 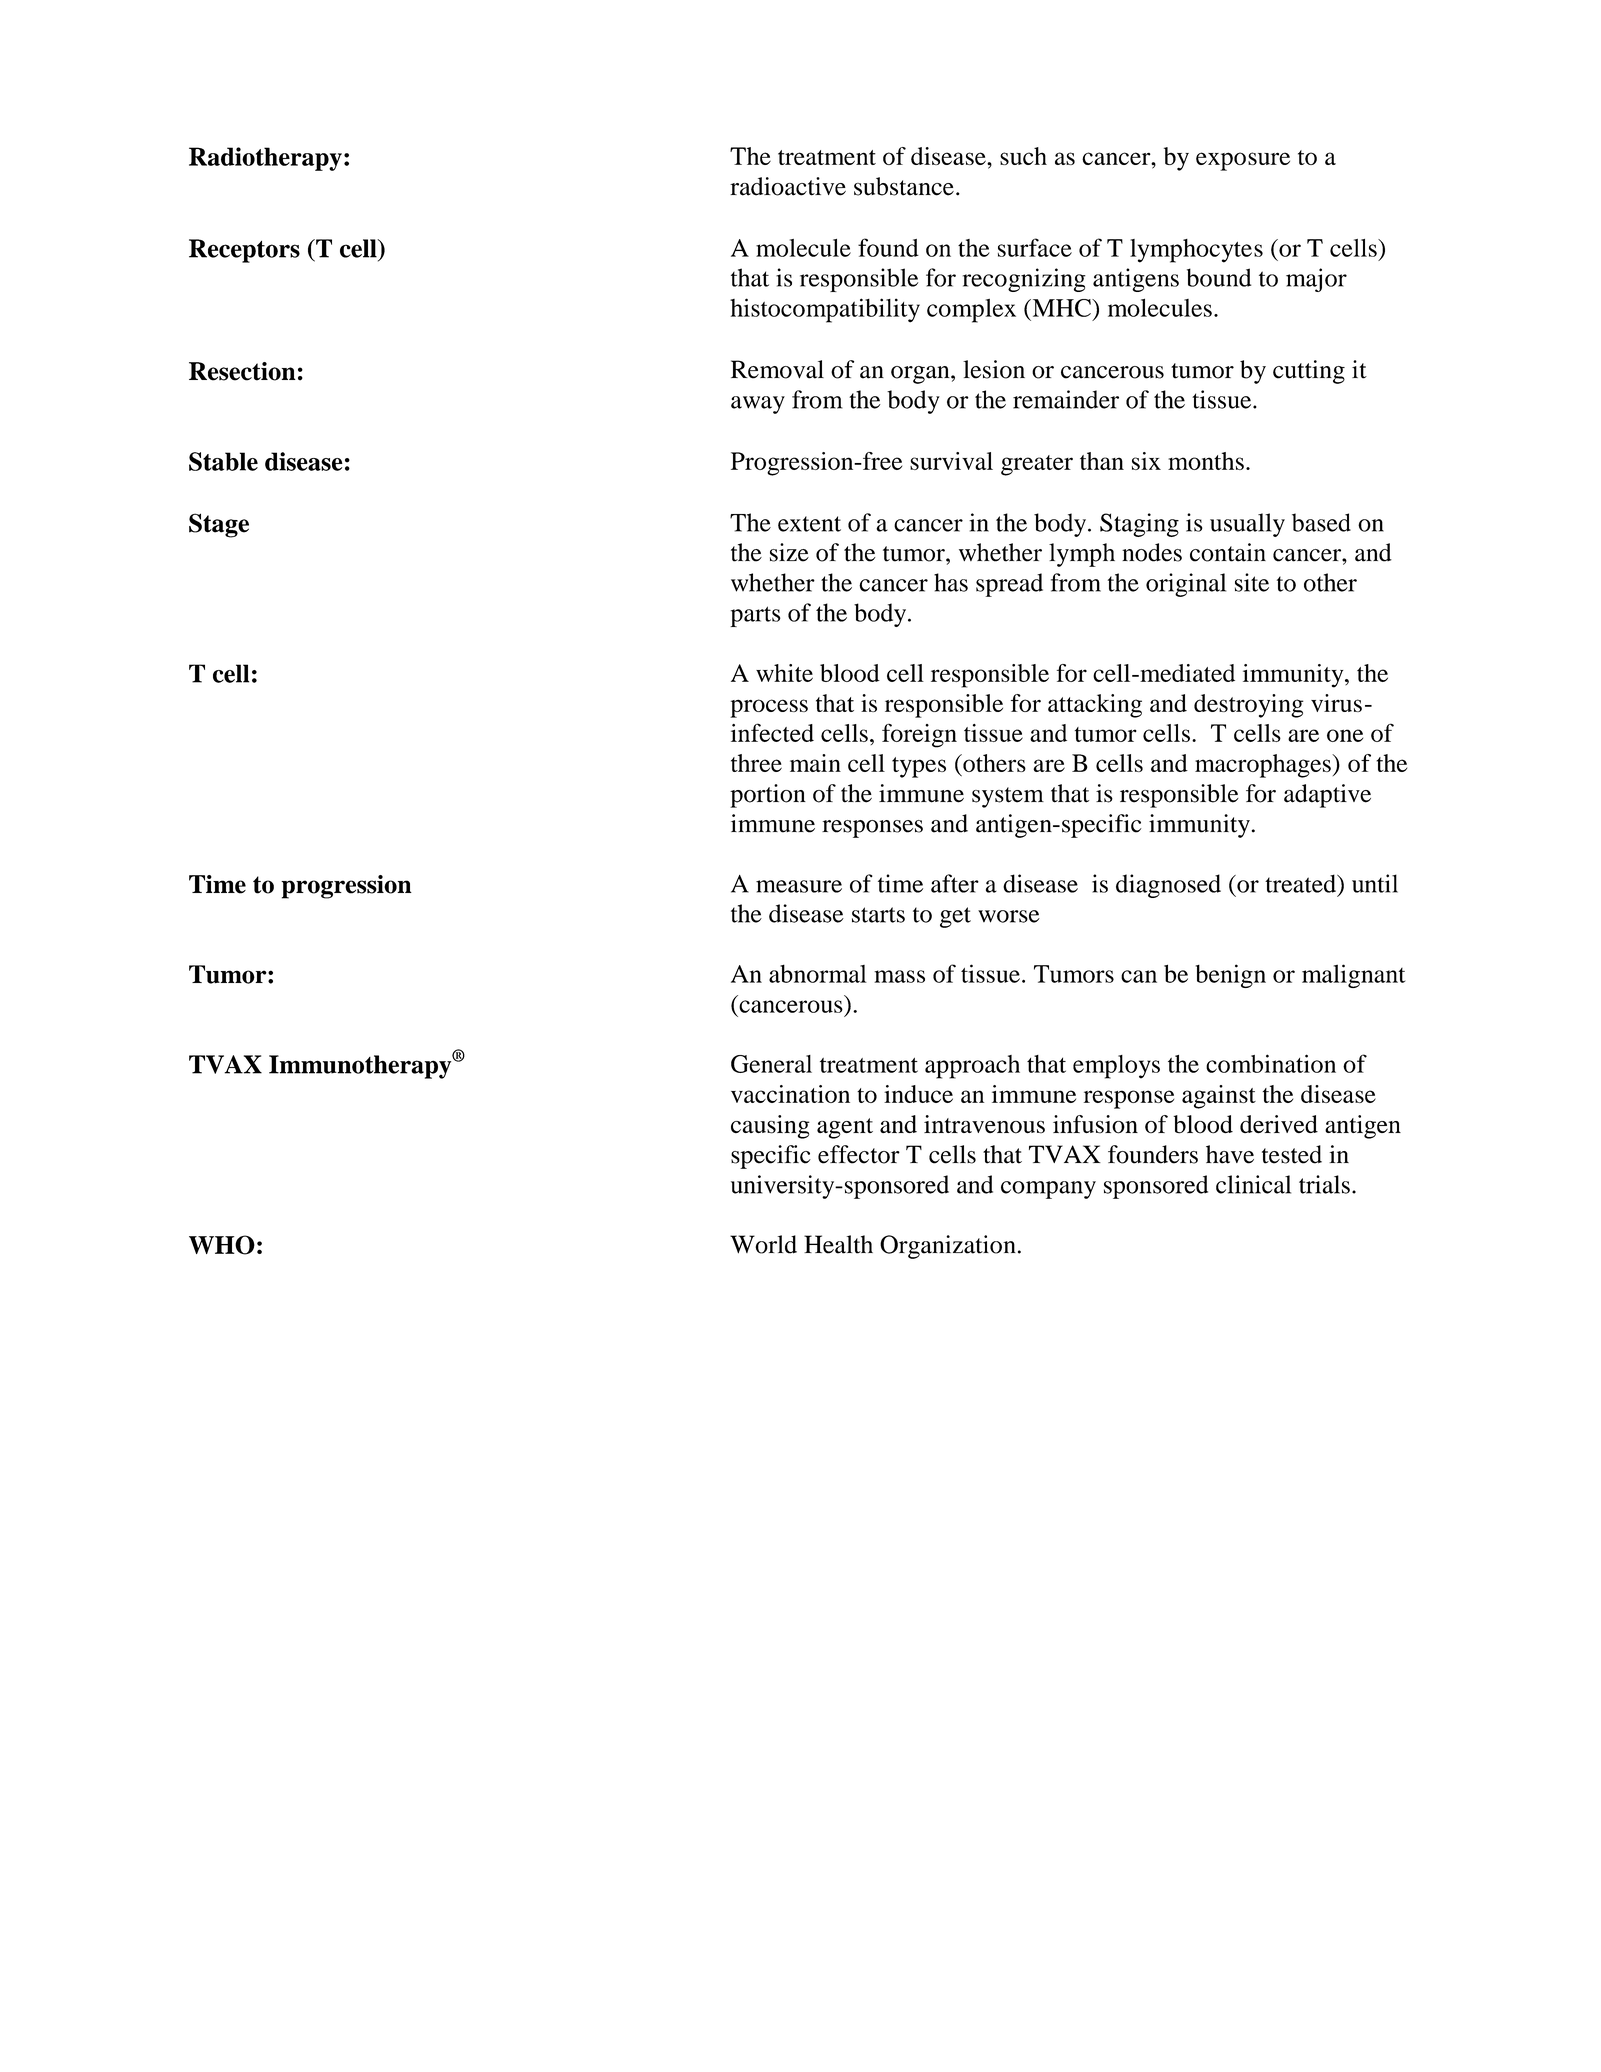 What do you see at coordinates (763, 1244) in the page?
I see `World` at bounding box center [763, 1244].
